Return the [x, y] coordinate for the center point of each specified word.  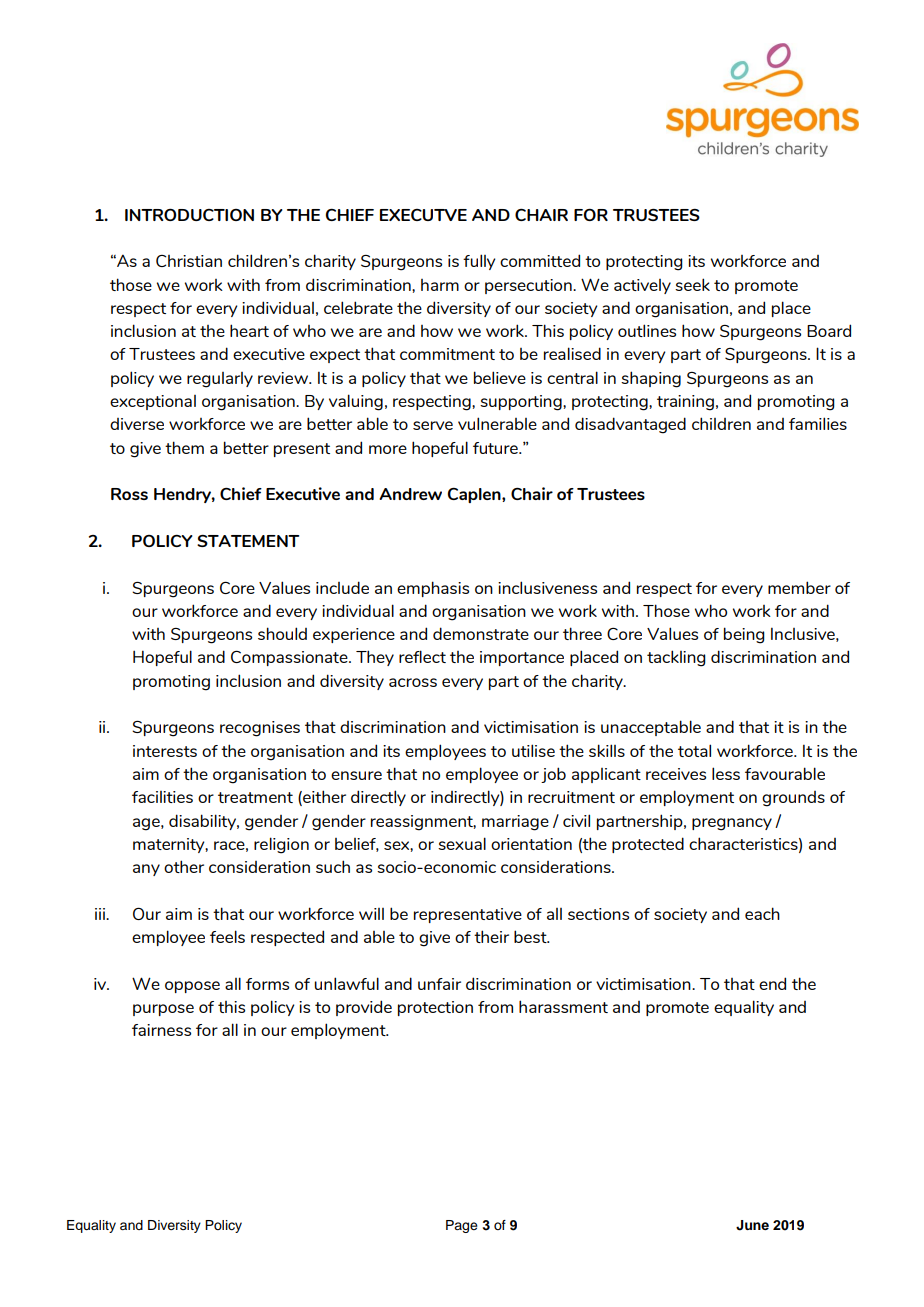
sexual [462, 843]
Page [462, 1226]
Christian [189, 261]
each [762, 913]
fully [479, 262]
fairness [161, 1030]
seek [692, 284]
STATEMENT [248, 541]
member [799, 587]
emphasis [433, 589]
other [184, 866]
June [752, 1225]
